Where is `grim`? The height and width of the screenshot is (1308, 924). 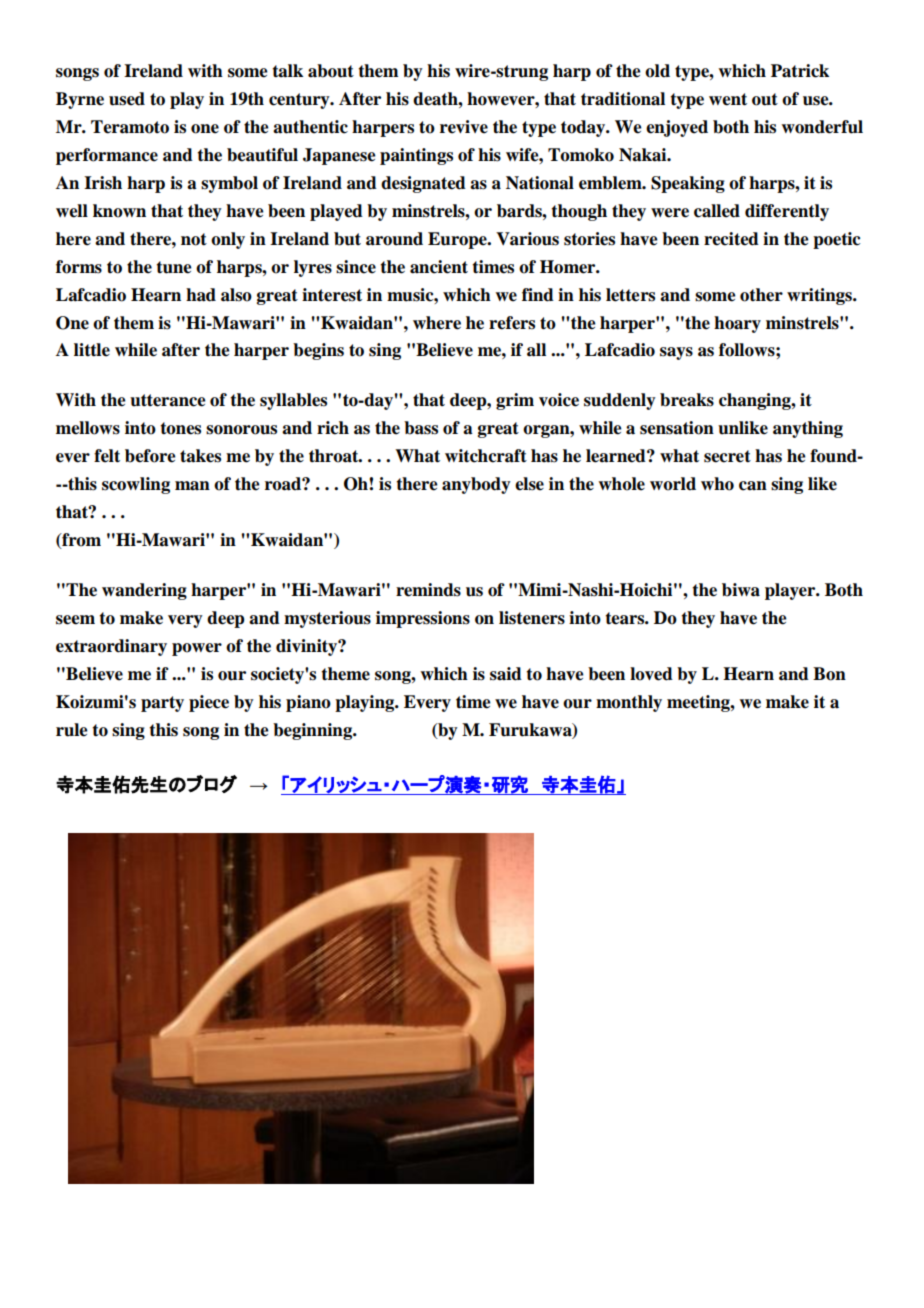
grim is located at coordinates (515, 401).
